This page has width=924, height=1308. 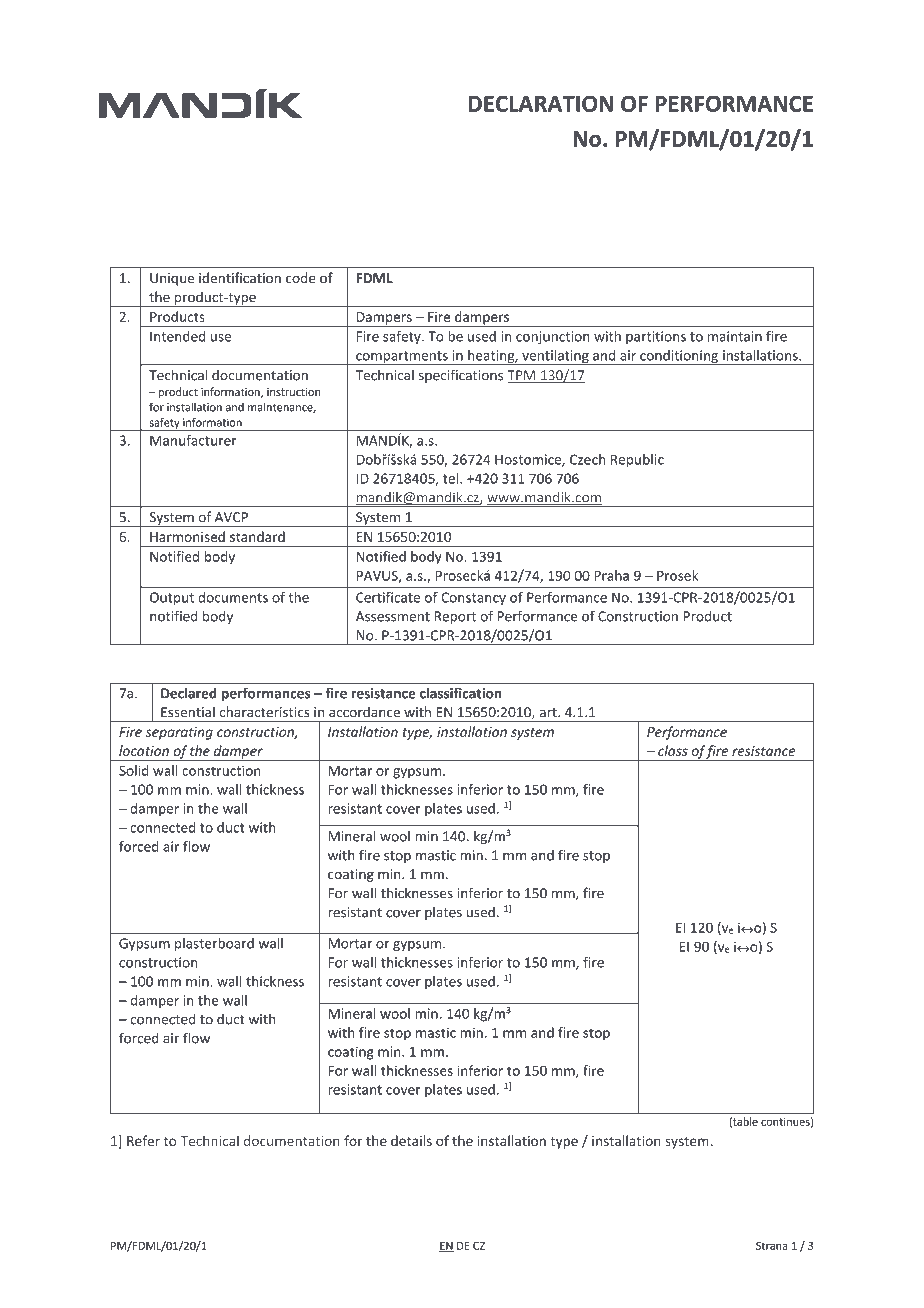 I want to click on Manufacturer, so click(x=193, y=440).
